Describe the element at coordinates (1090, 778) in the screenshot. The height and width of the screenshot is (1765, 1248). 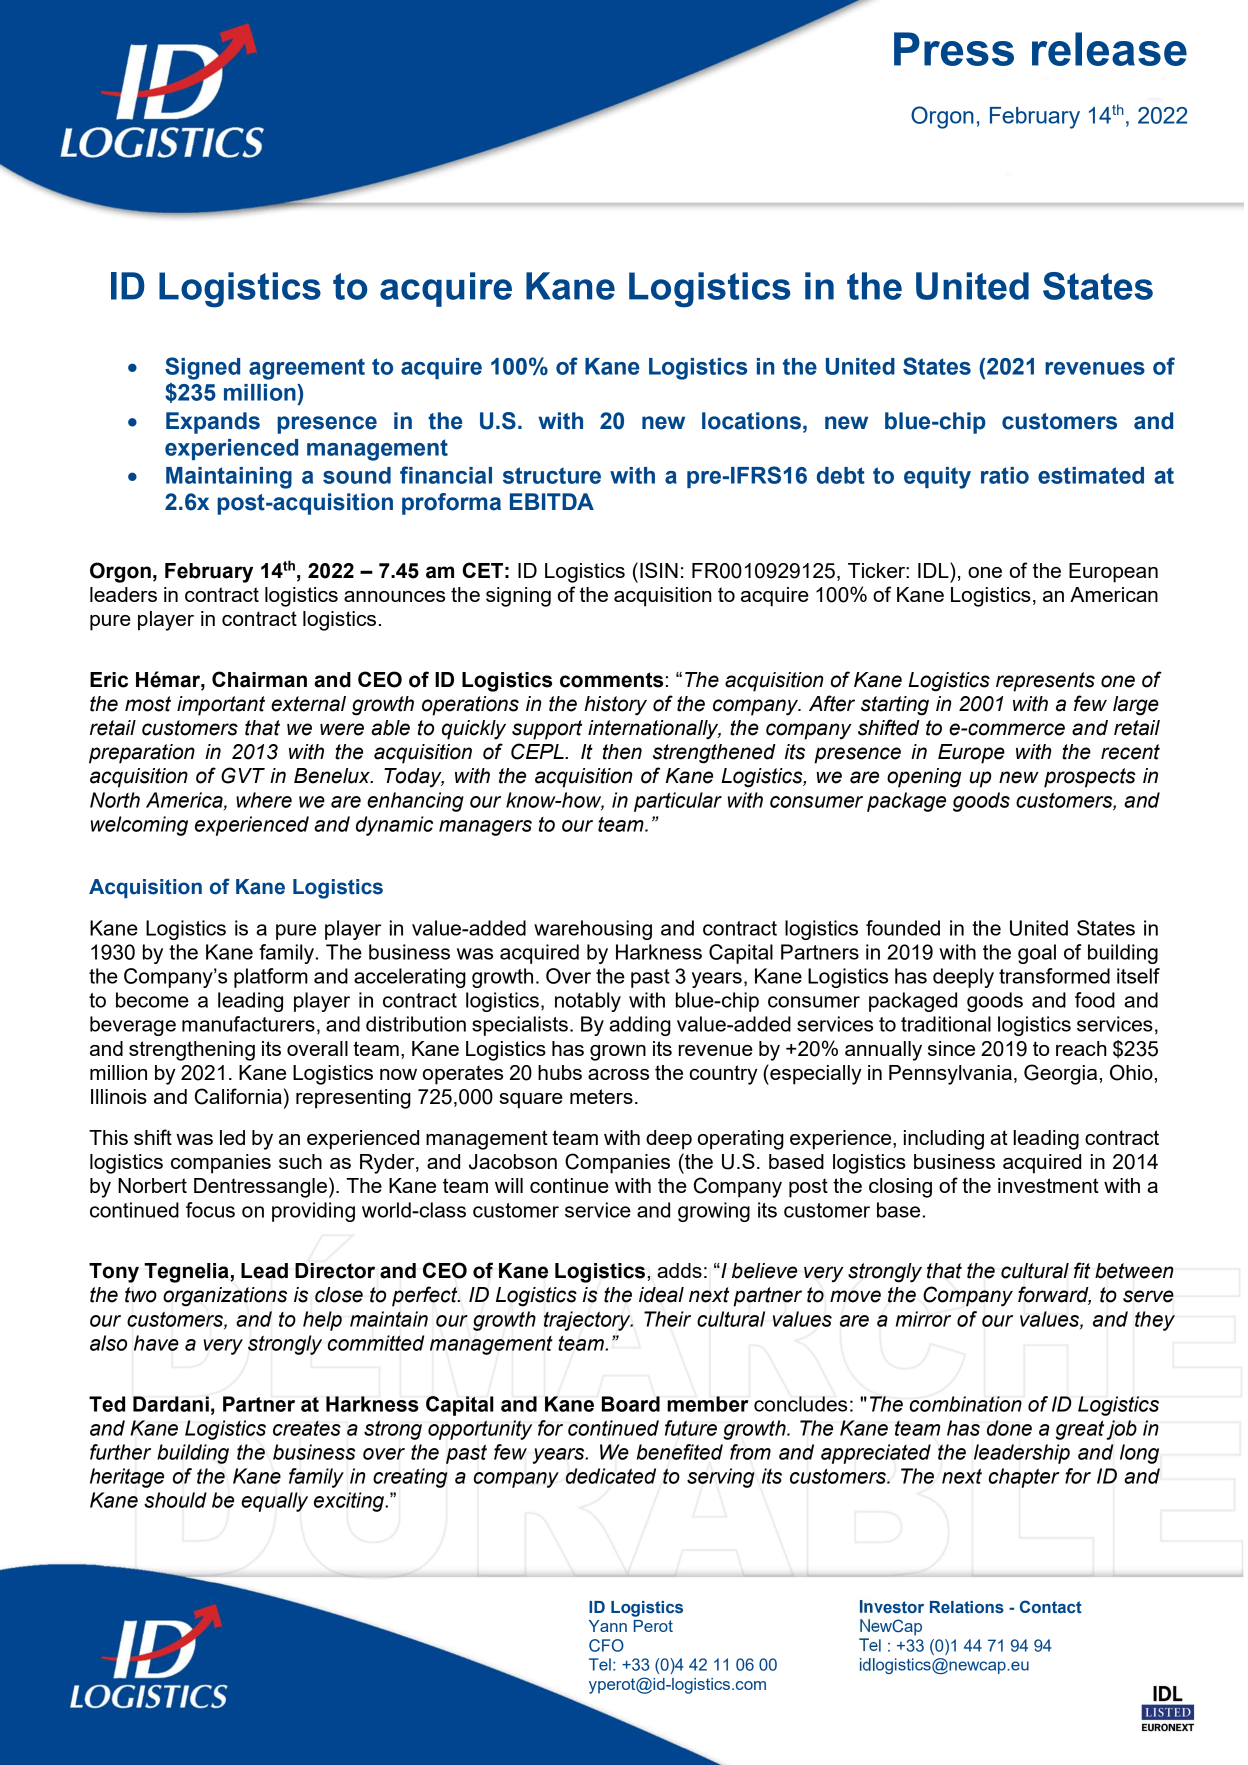
I see `prospects` at that location.
